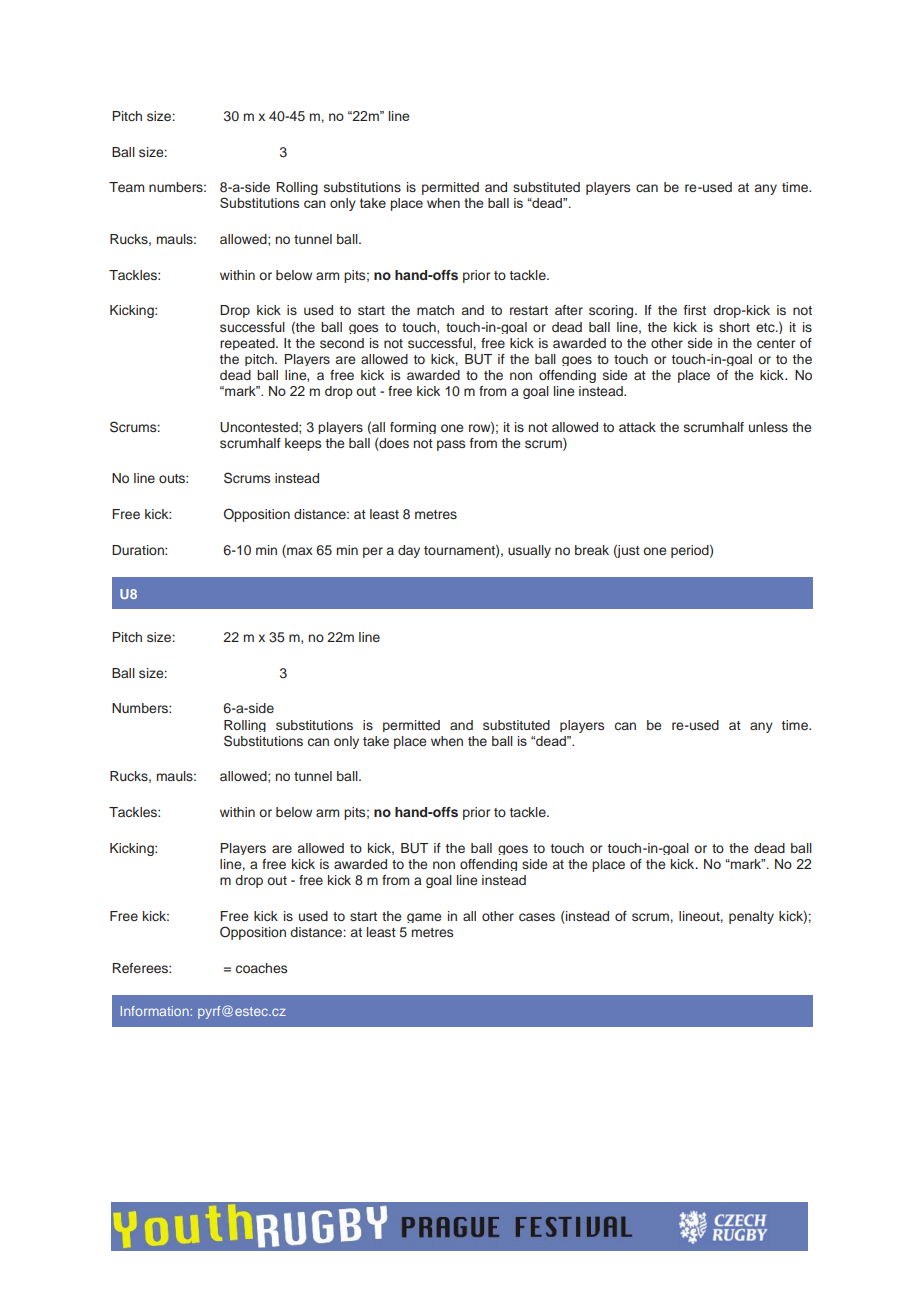  Describe the element at coordinates (435, 310) in the screenshot. I see `match` at that location.
